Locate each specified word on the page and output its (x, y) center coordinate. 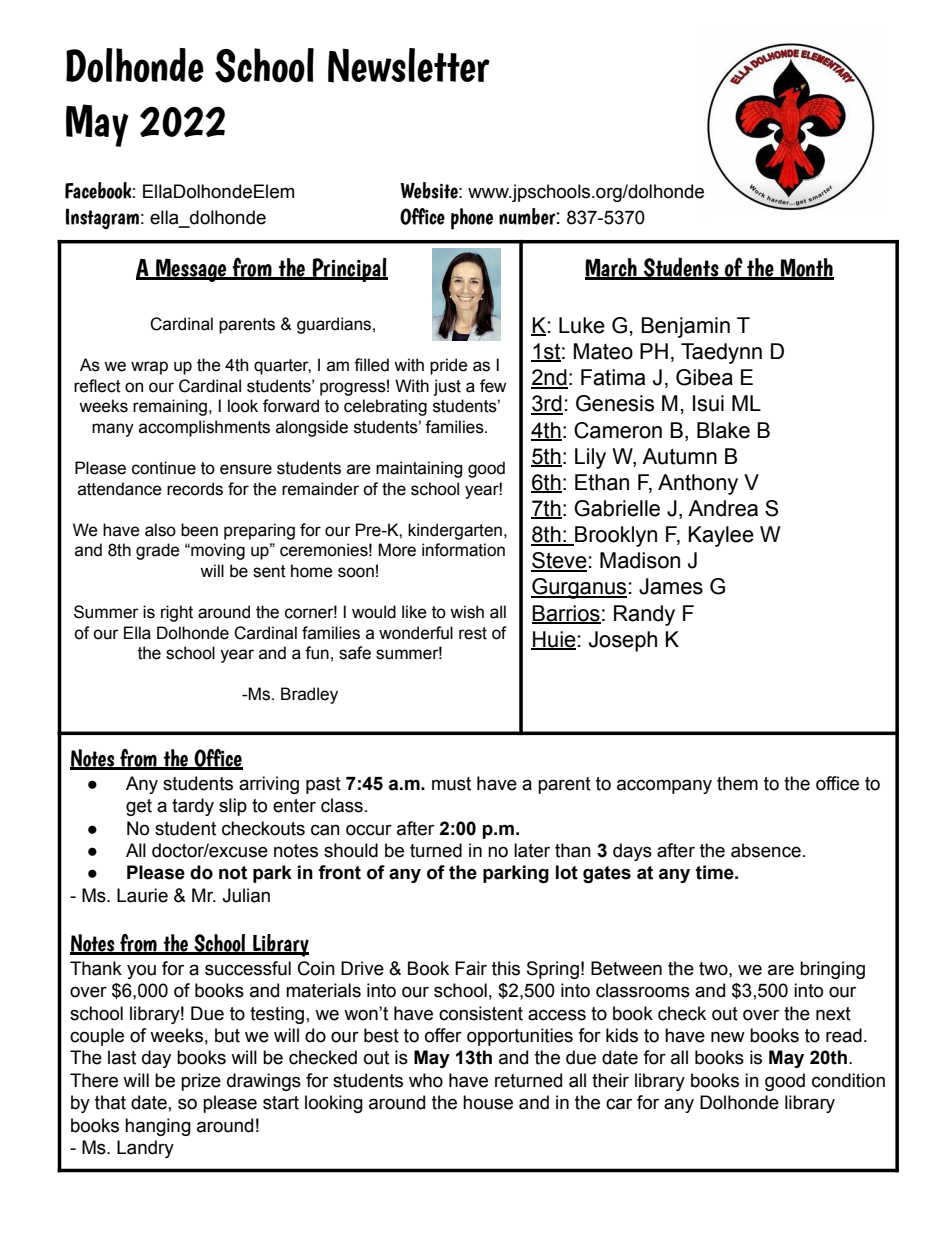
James (671, 586)
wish (467, 612)
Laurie (142, 895)
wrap (149, 368)
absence (766, 850)
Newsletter (409, 65)
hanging (158, 1127)
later (532, 850)
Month (806, 268)
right (177, 613)
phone (472, 219)
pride (449, 366)
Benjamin (685, 327)
